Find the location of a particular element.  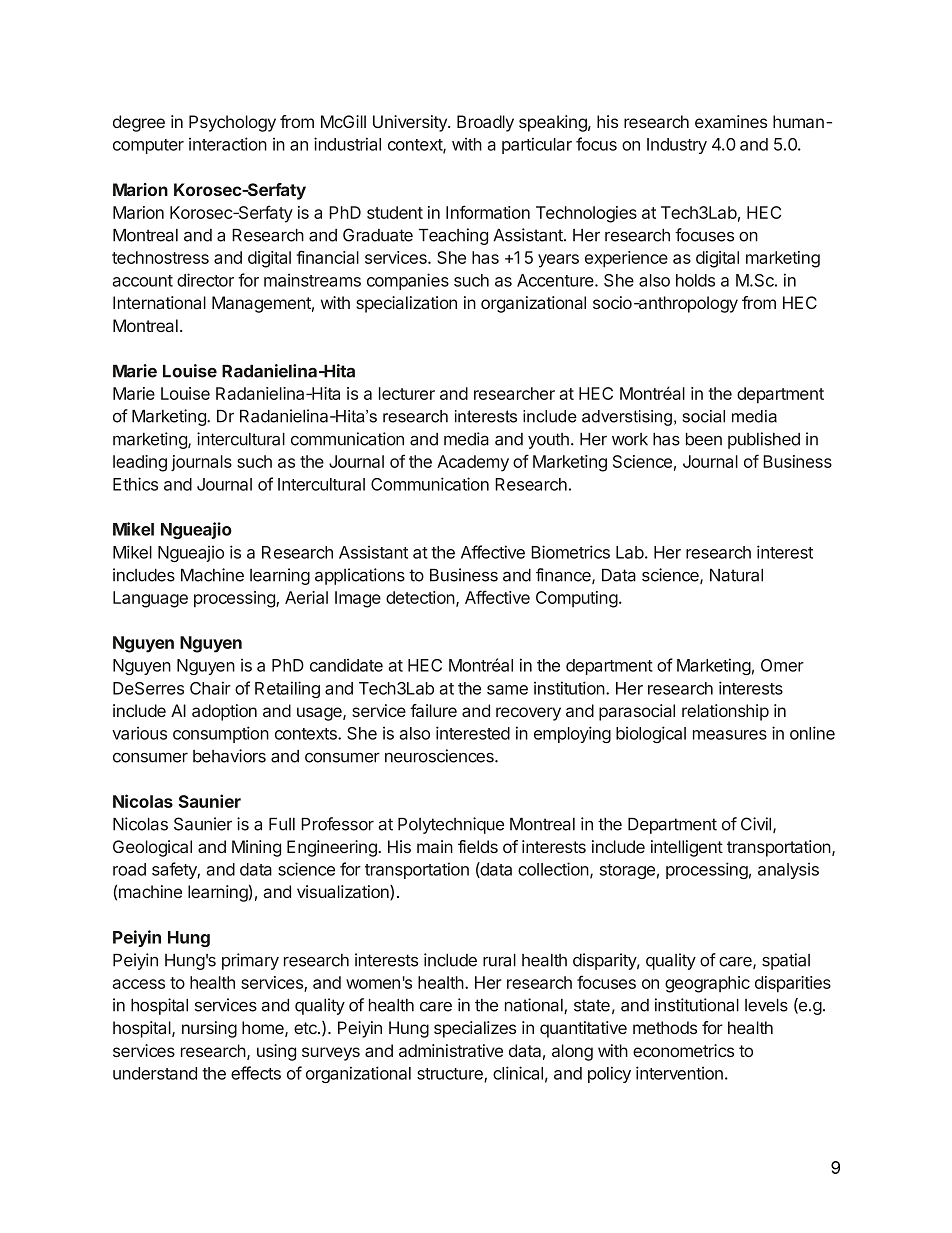

examines is located at coordinates (731, 121).
